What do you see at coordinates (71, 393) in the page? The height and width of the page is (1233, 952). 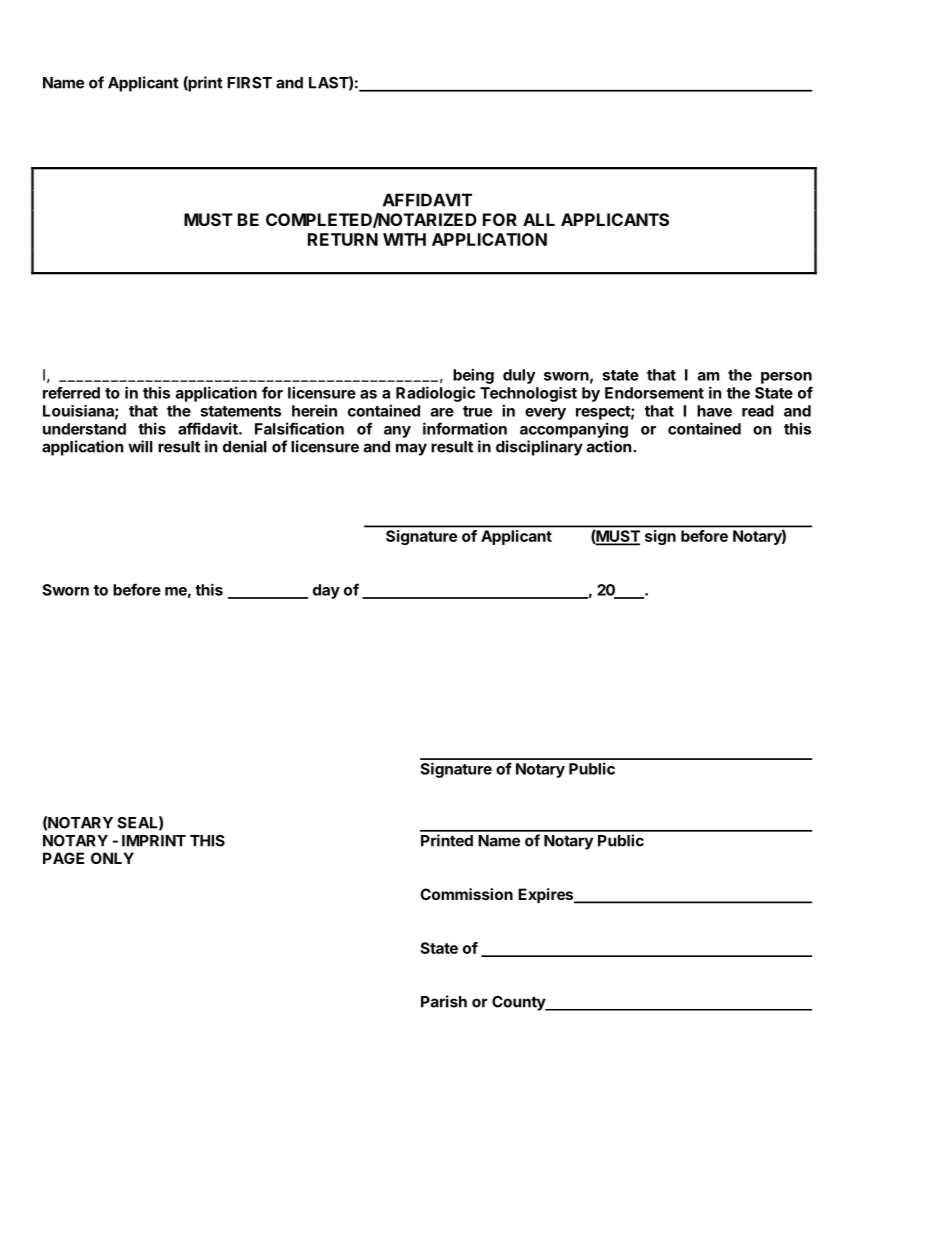 I see `referred` at bounding box center [71, 393].
